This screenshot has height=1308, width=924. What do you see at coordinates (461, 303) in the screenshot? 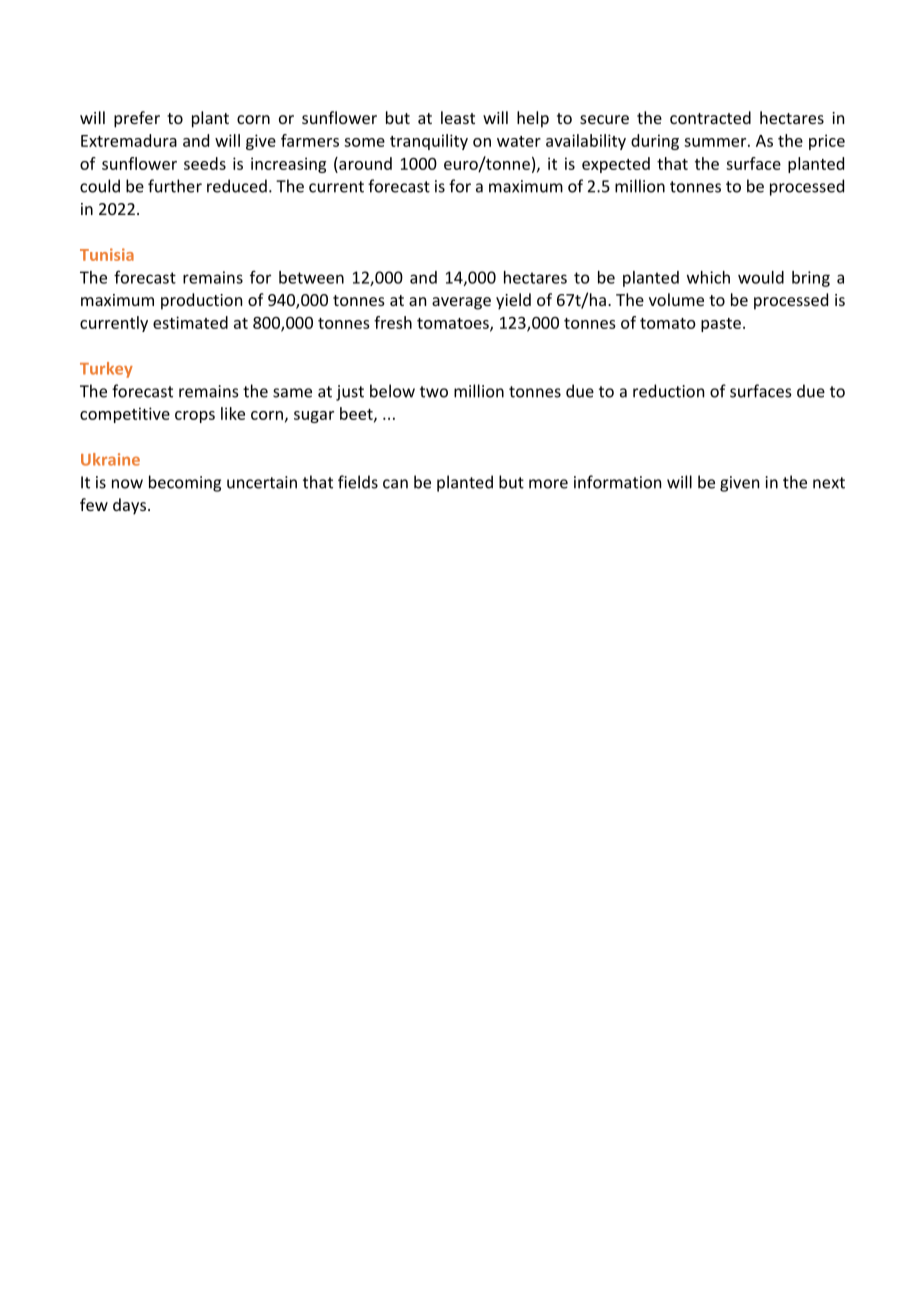
I see `average` at bounding box center [461, 303].
